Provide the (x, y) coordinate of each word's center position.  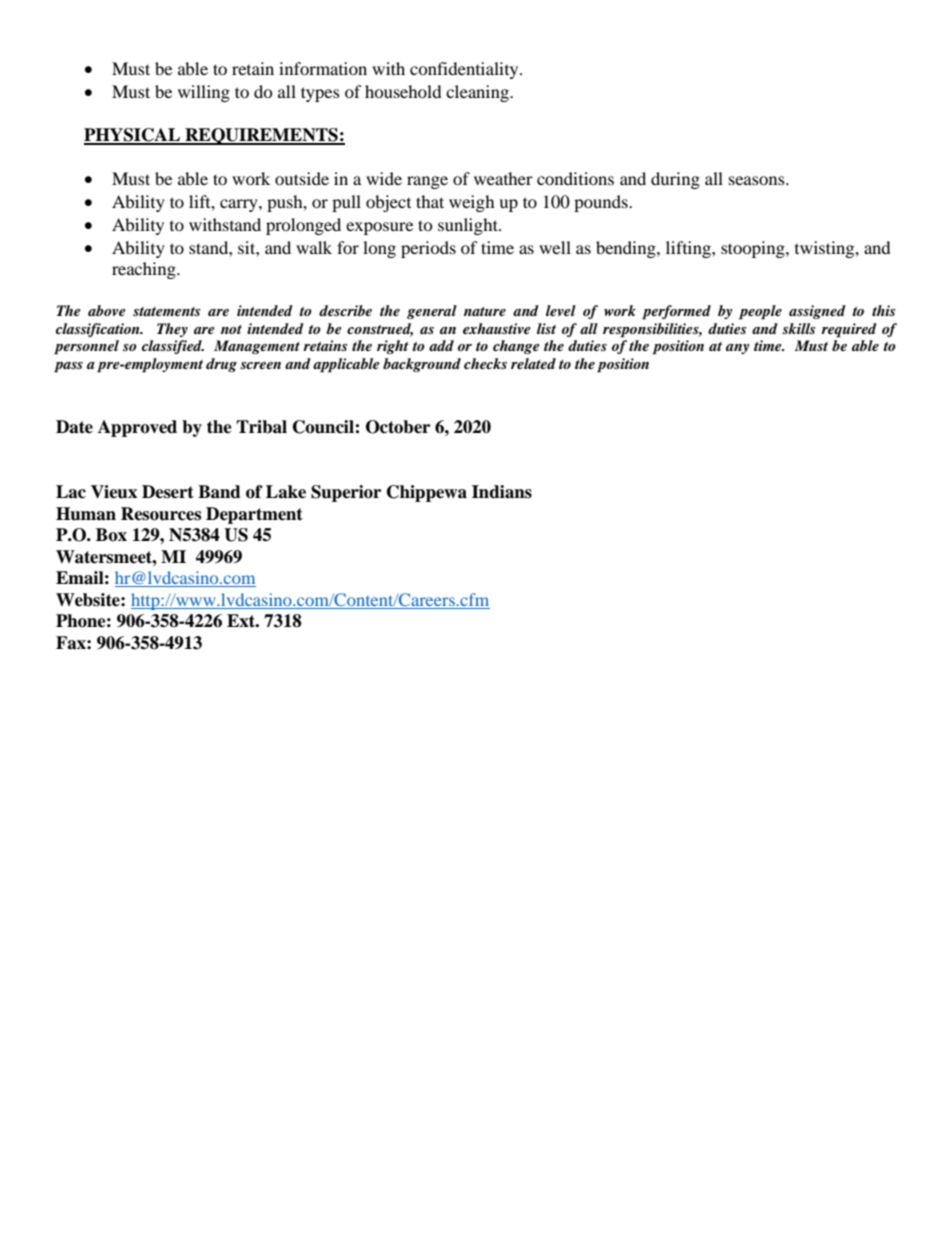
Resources (161, 514)
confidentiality (465, 70)
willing (204, 93)
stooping (754, 249)
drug (221, 365)
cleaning (479, 93)
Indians (502, 492)
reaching (145, 270)
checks (485, 363)
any (737, 349)
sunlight (469, 226)
